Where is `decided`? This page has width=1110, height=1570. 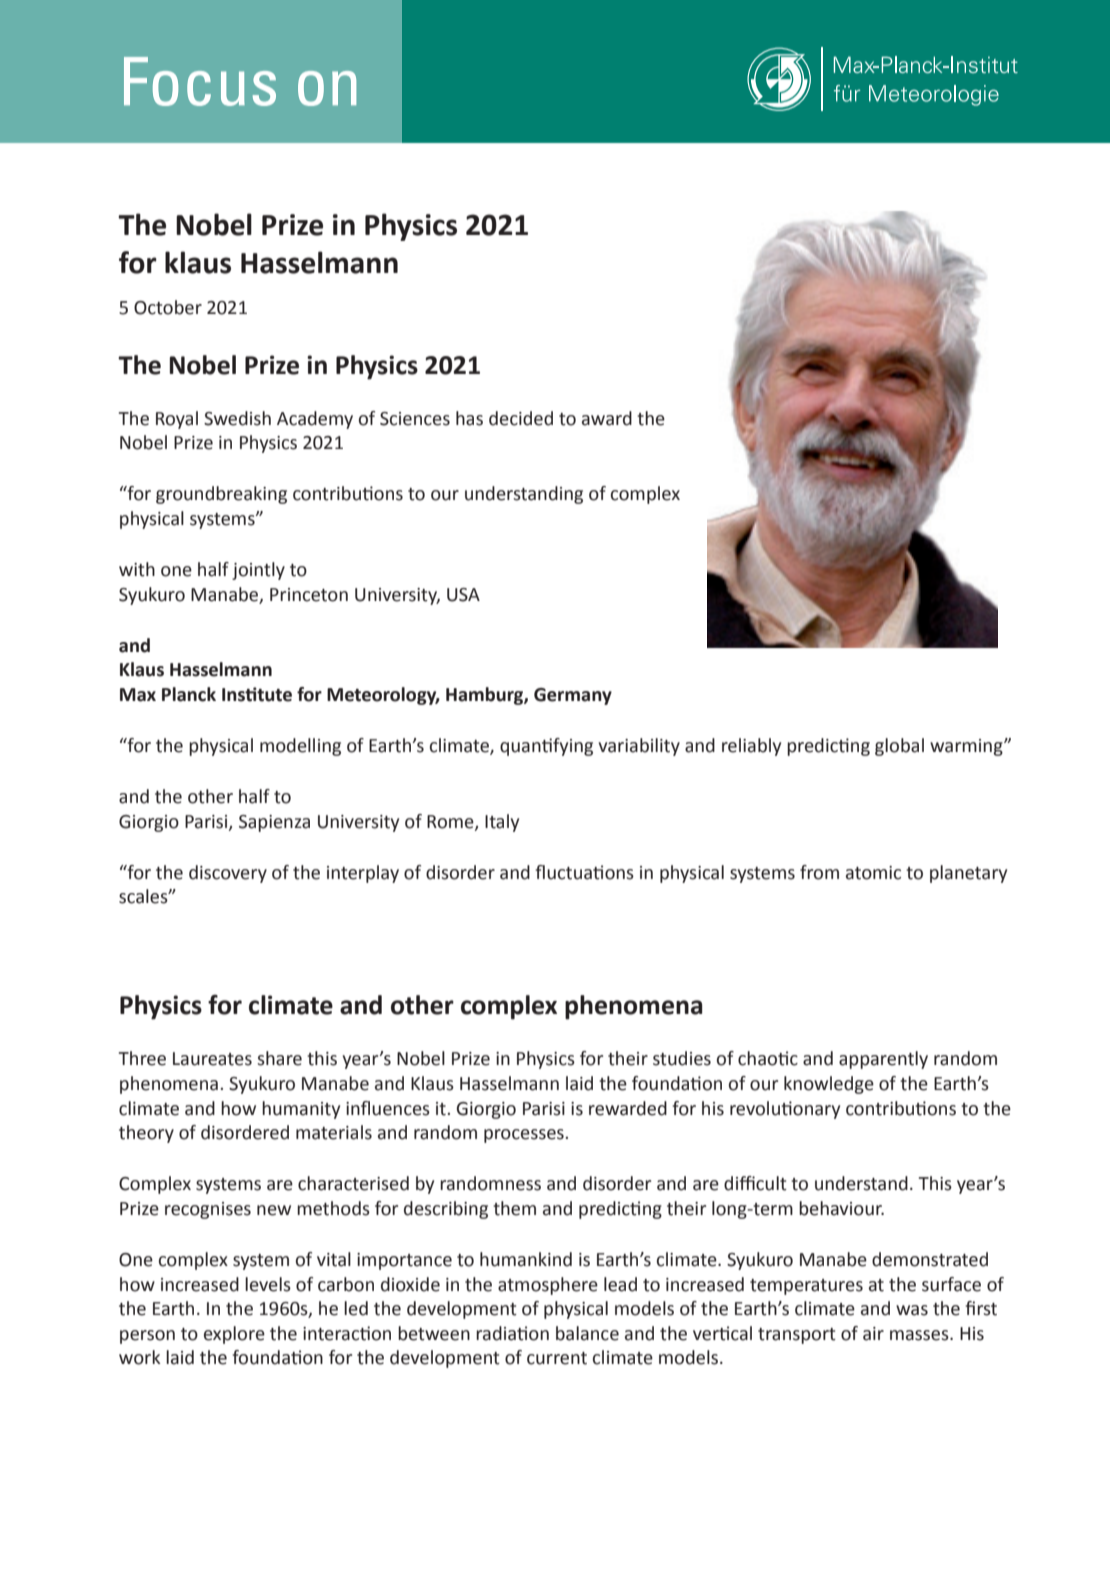
decided is located at coordinates (521, 418).
